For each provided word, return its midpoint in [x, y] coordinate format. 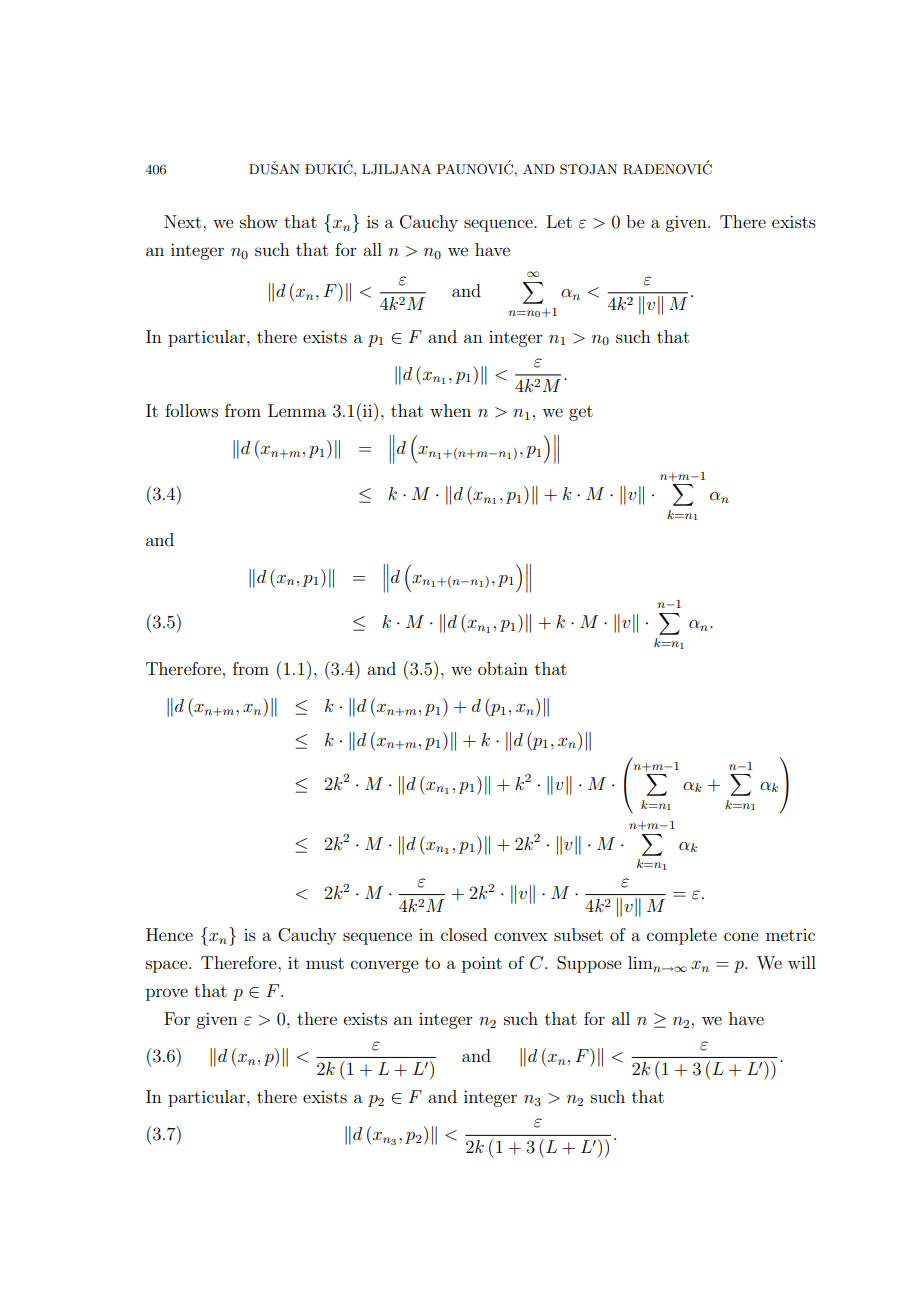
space [168, 966]
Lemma [297, 410]
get [581, 413]
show [259, 221]
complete [682, 936]
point [482, 964]
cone [741, 936]
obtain [503, 668]
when [450, 410]
